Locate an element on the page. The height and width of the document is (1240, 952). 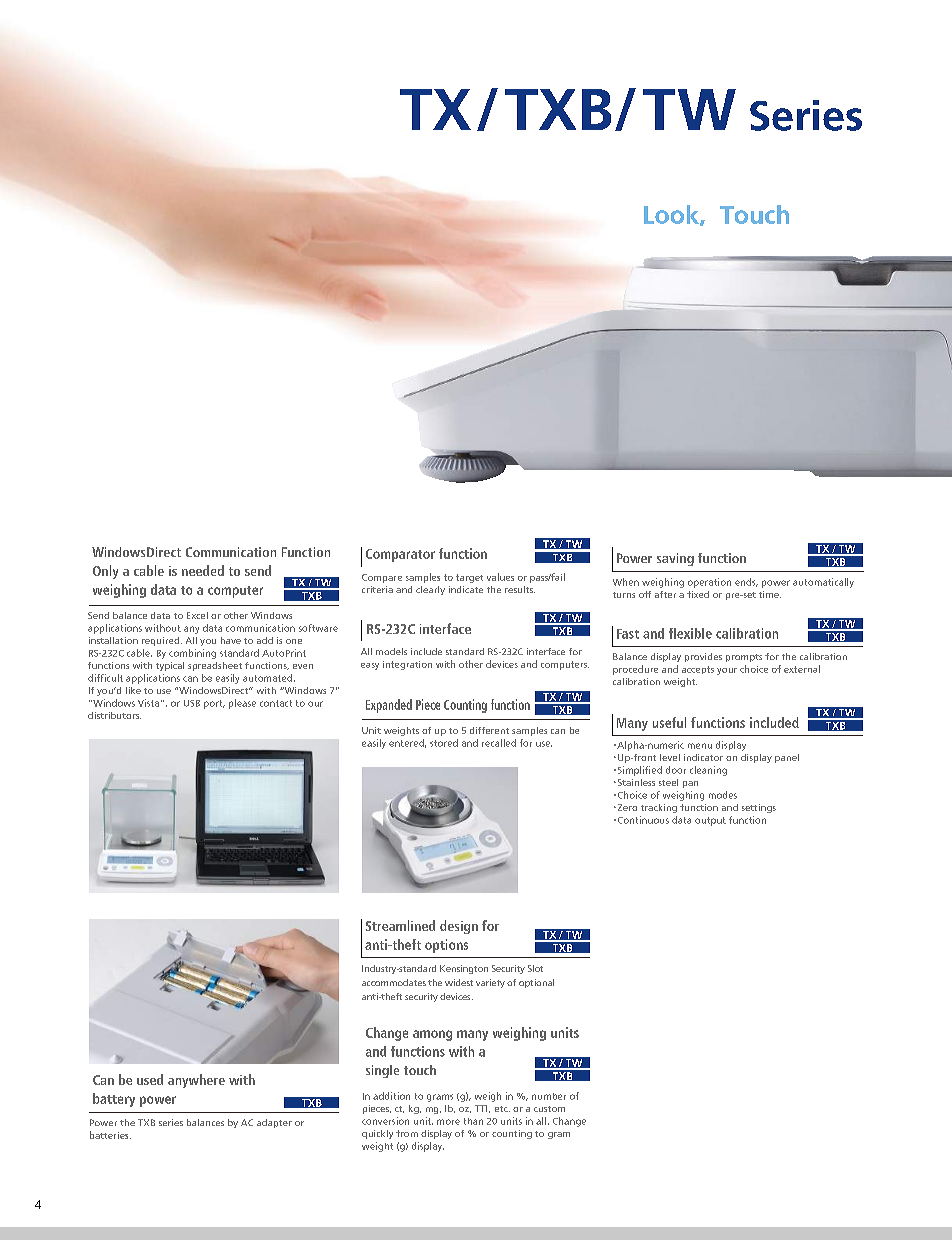
Look is located at coordinates (672, 215).
